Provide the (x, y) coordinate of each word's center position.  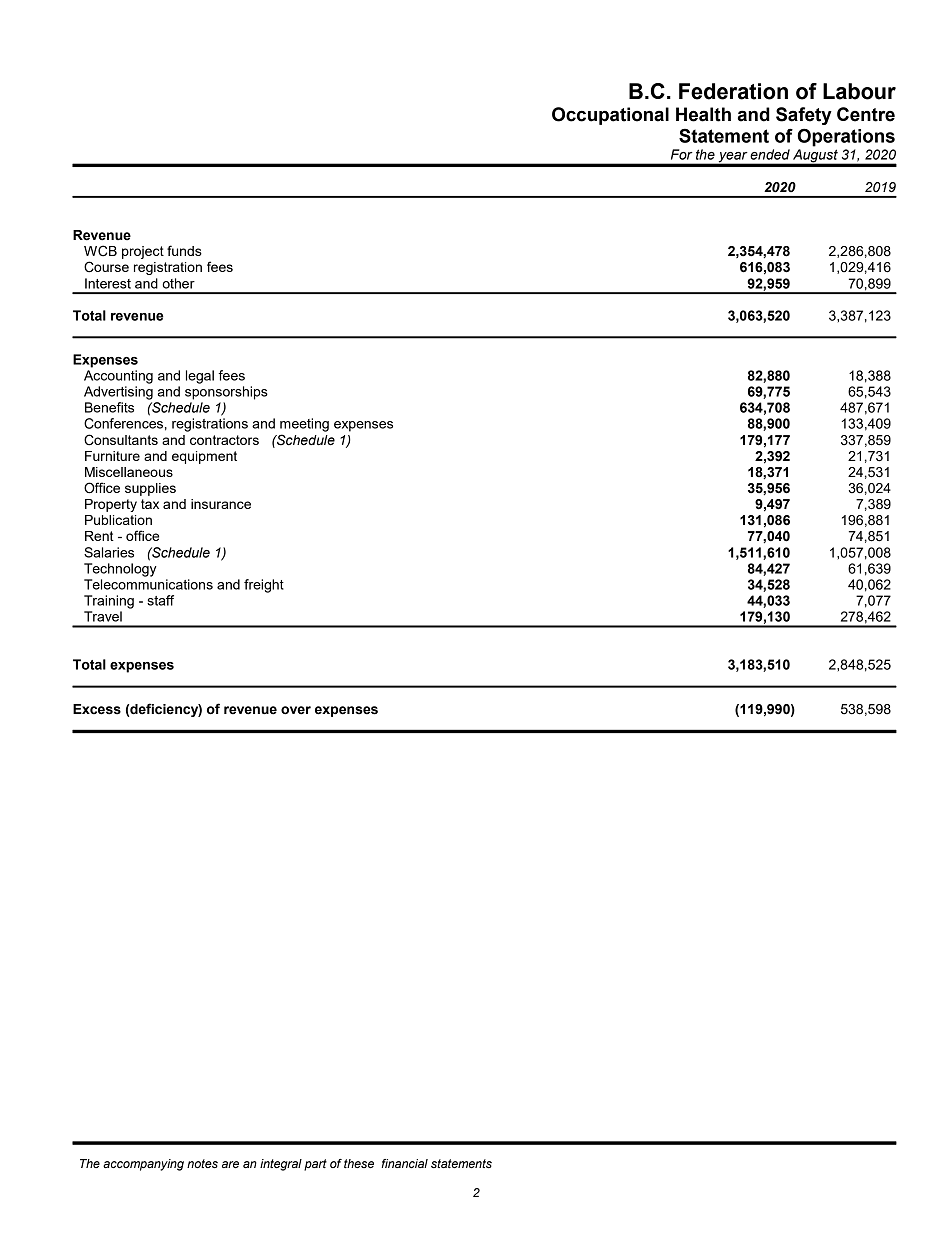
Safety (804, 116)
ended (770, 154)
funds (184, 250)
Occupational (610, 116)
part (315, 1165)
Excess (97, 709)
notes (202, 1164)
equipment (204, 457)
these (359, 1163)
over (296, 710)
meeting (304, 425)
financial (405, 1163)
